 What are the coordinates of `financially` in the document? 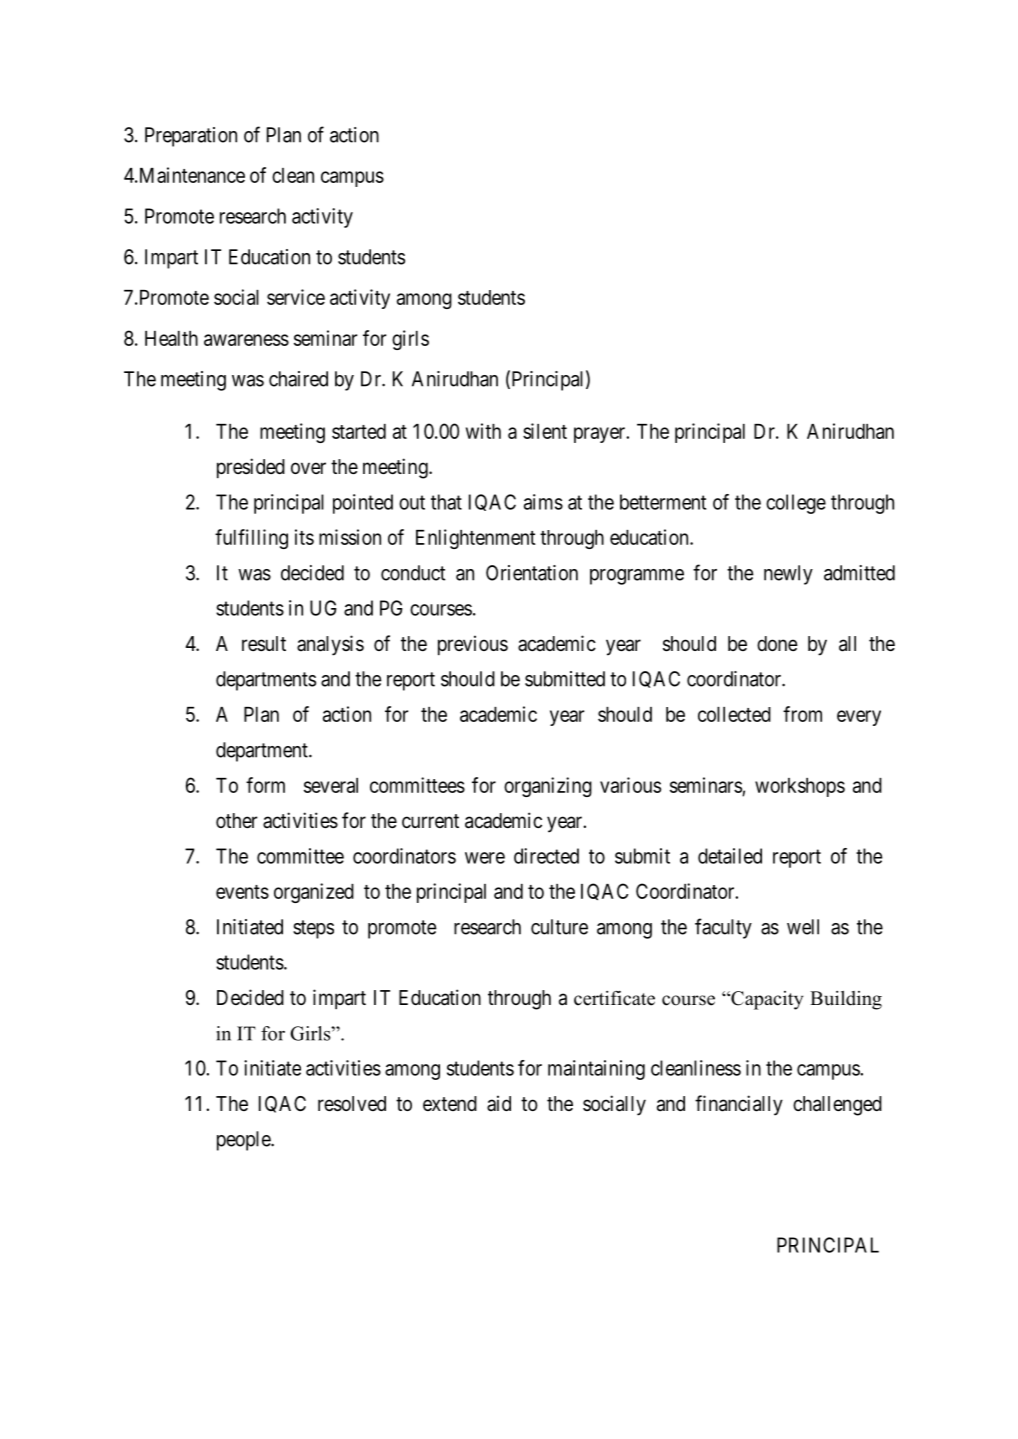 It's located at (739, 1105).
